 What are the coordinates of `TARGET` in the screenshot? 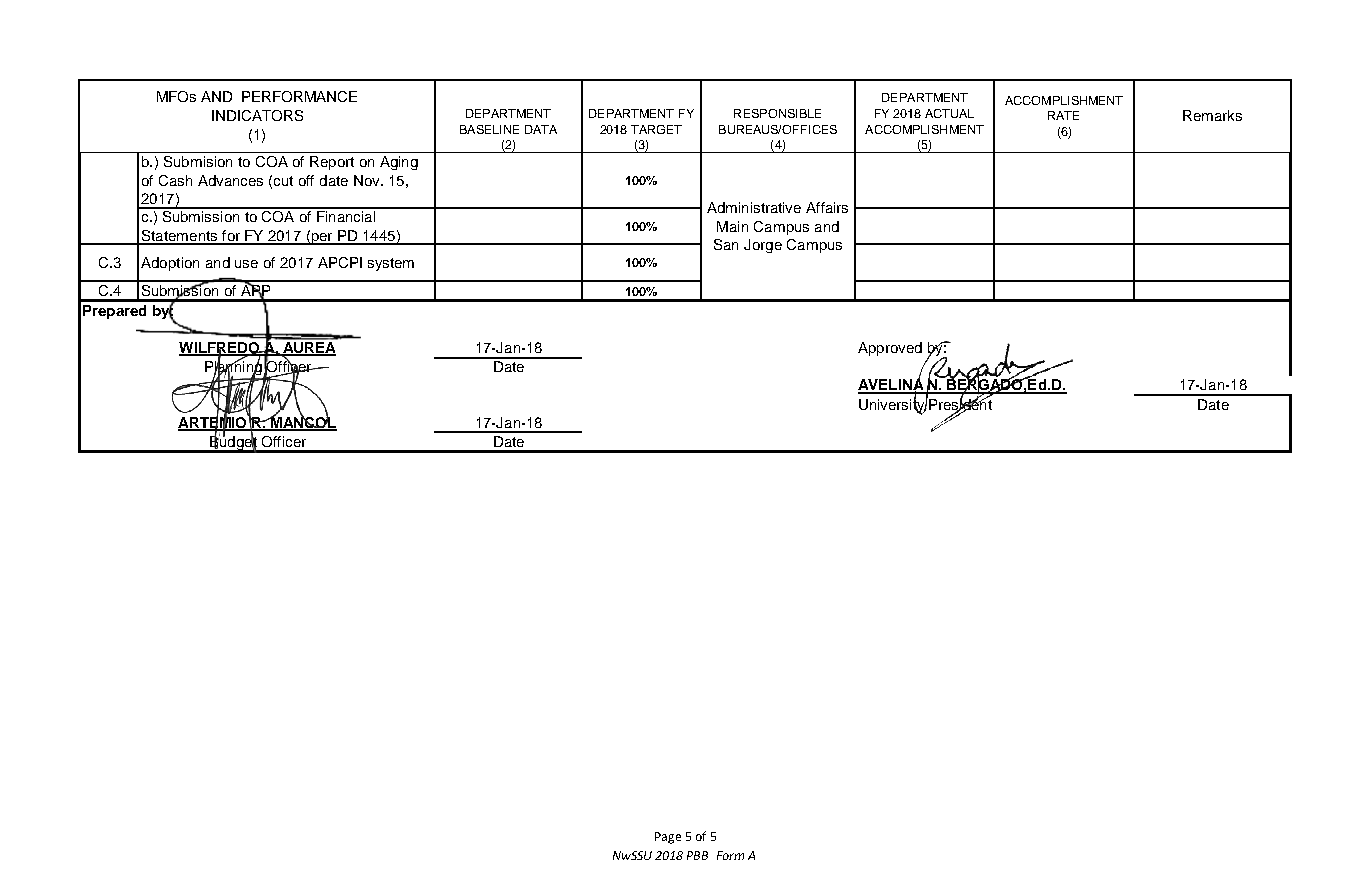 It's located at (656, 129).
